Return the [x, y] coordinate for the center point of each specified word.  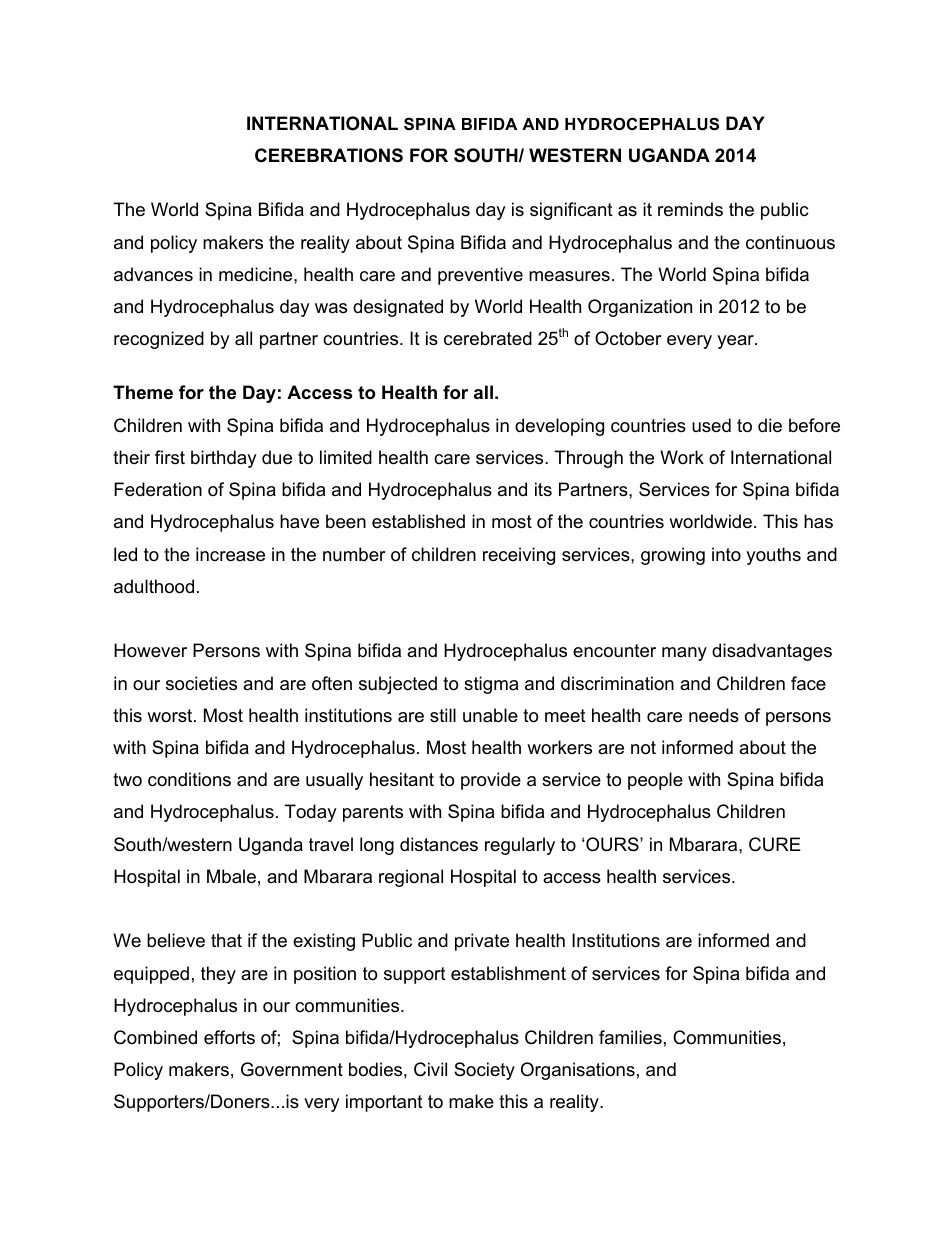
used [711, 425]
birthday [224, 459]
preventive [480, 276]
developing [559, 427]
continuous [790, 242]
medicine [257, 274]
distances [439, 844]
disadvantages [772, 652]
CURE [775, 844]
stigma [491, 685]
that [226, 940]
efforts [229, 1037]
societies [201, 683]
